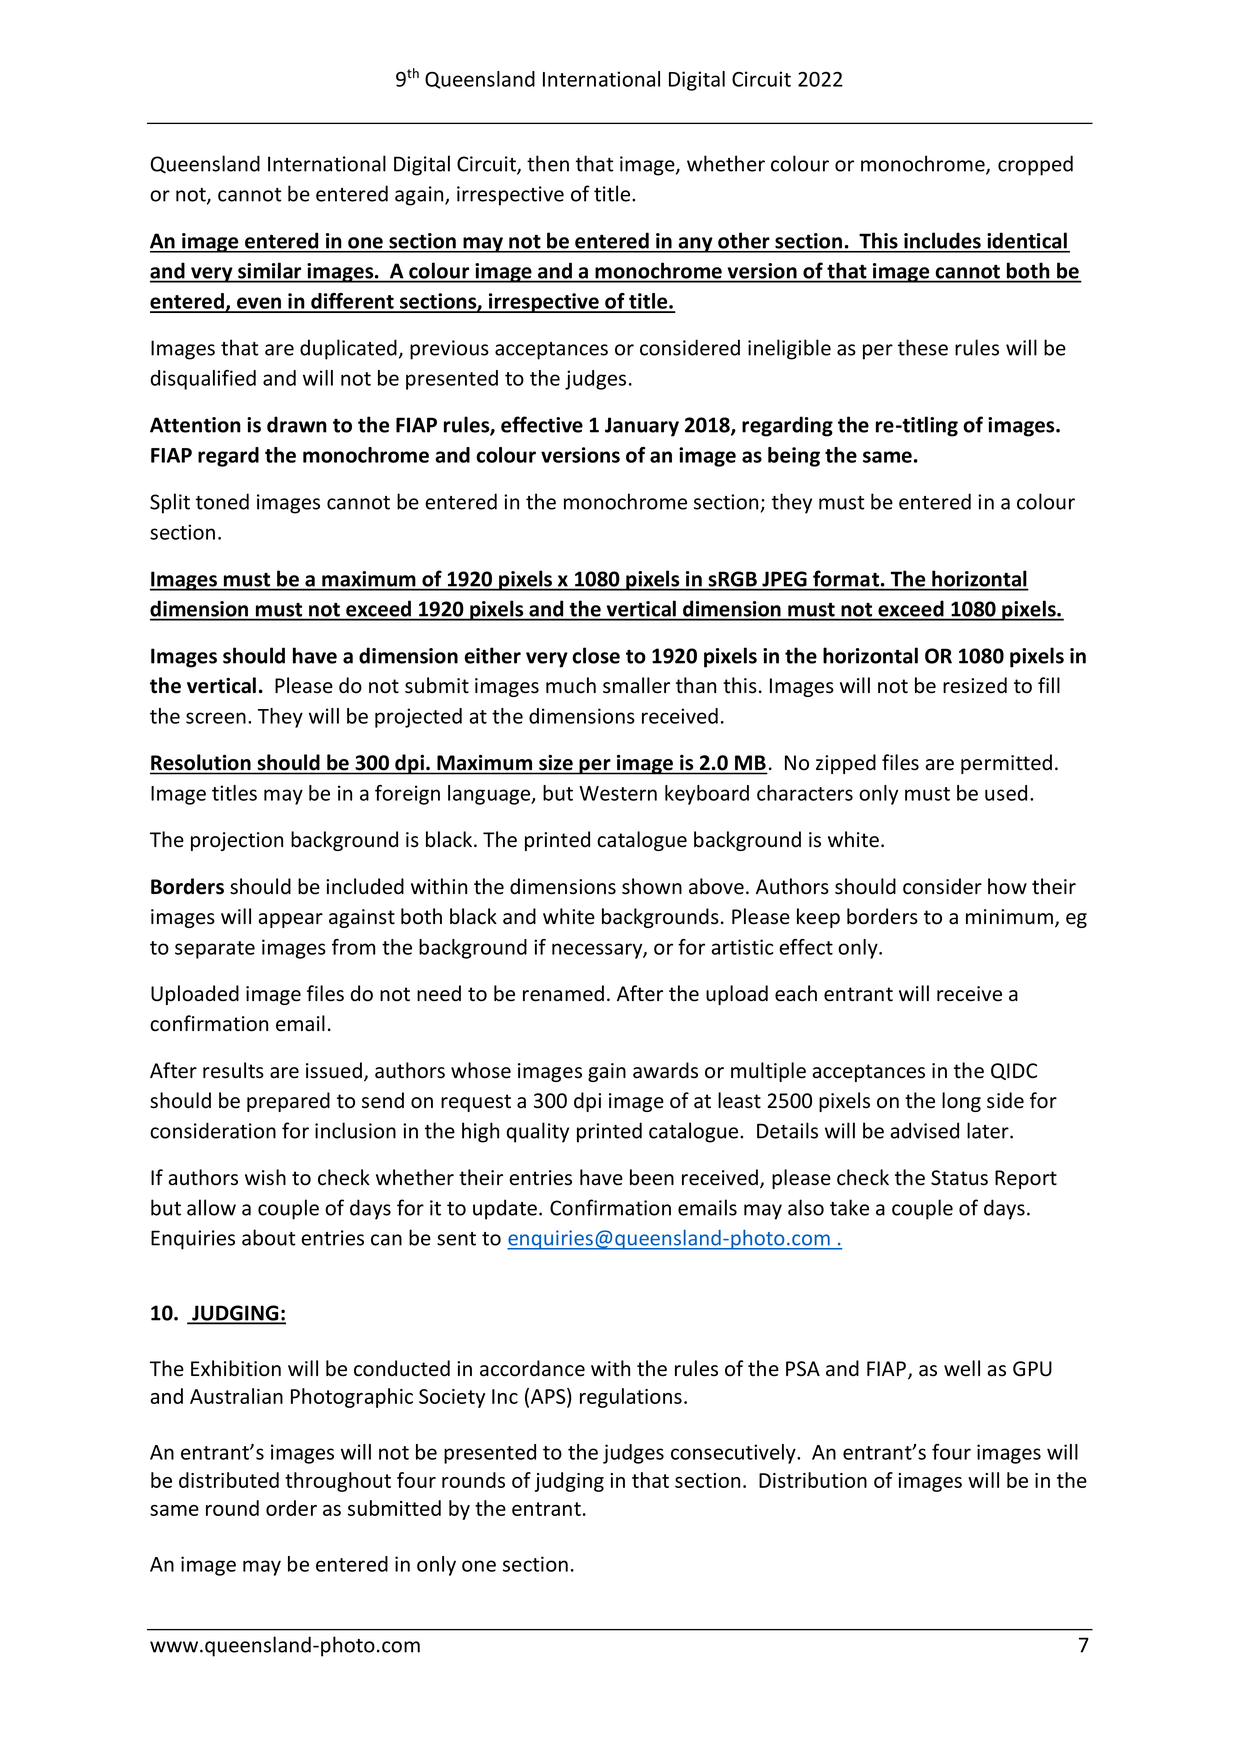 This screenshot has width=1239, height=1751. What do you see at coordinates (563, 993) in the screenshot?
I see `renamed` at bounding box center [563, 993].
